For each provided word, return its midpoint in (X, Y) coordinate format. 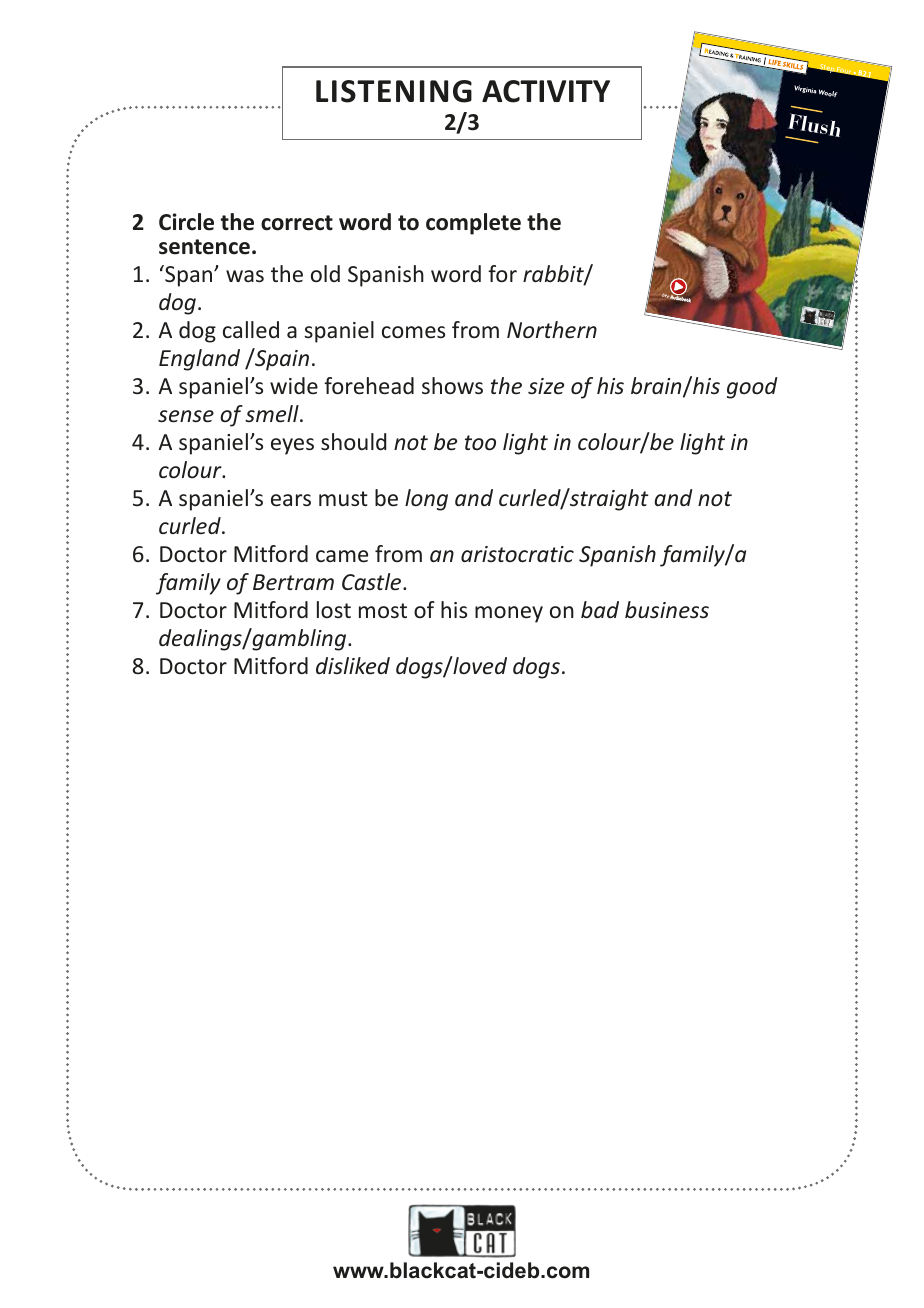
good (752, 388)
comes (413, 332)
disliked (353, 666)
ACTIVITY (546, 91)
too (480, 443)
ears (291, 500)
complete (473, 224)
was (245, 276)
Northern (552, 330)
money (509, 614)
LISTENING (394, 91)
